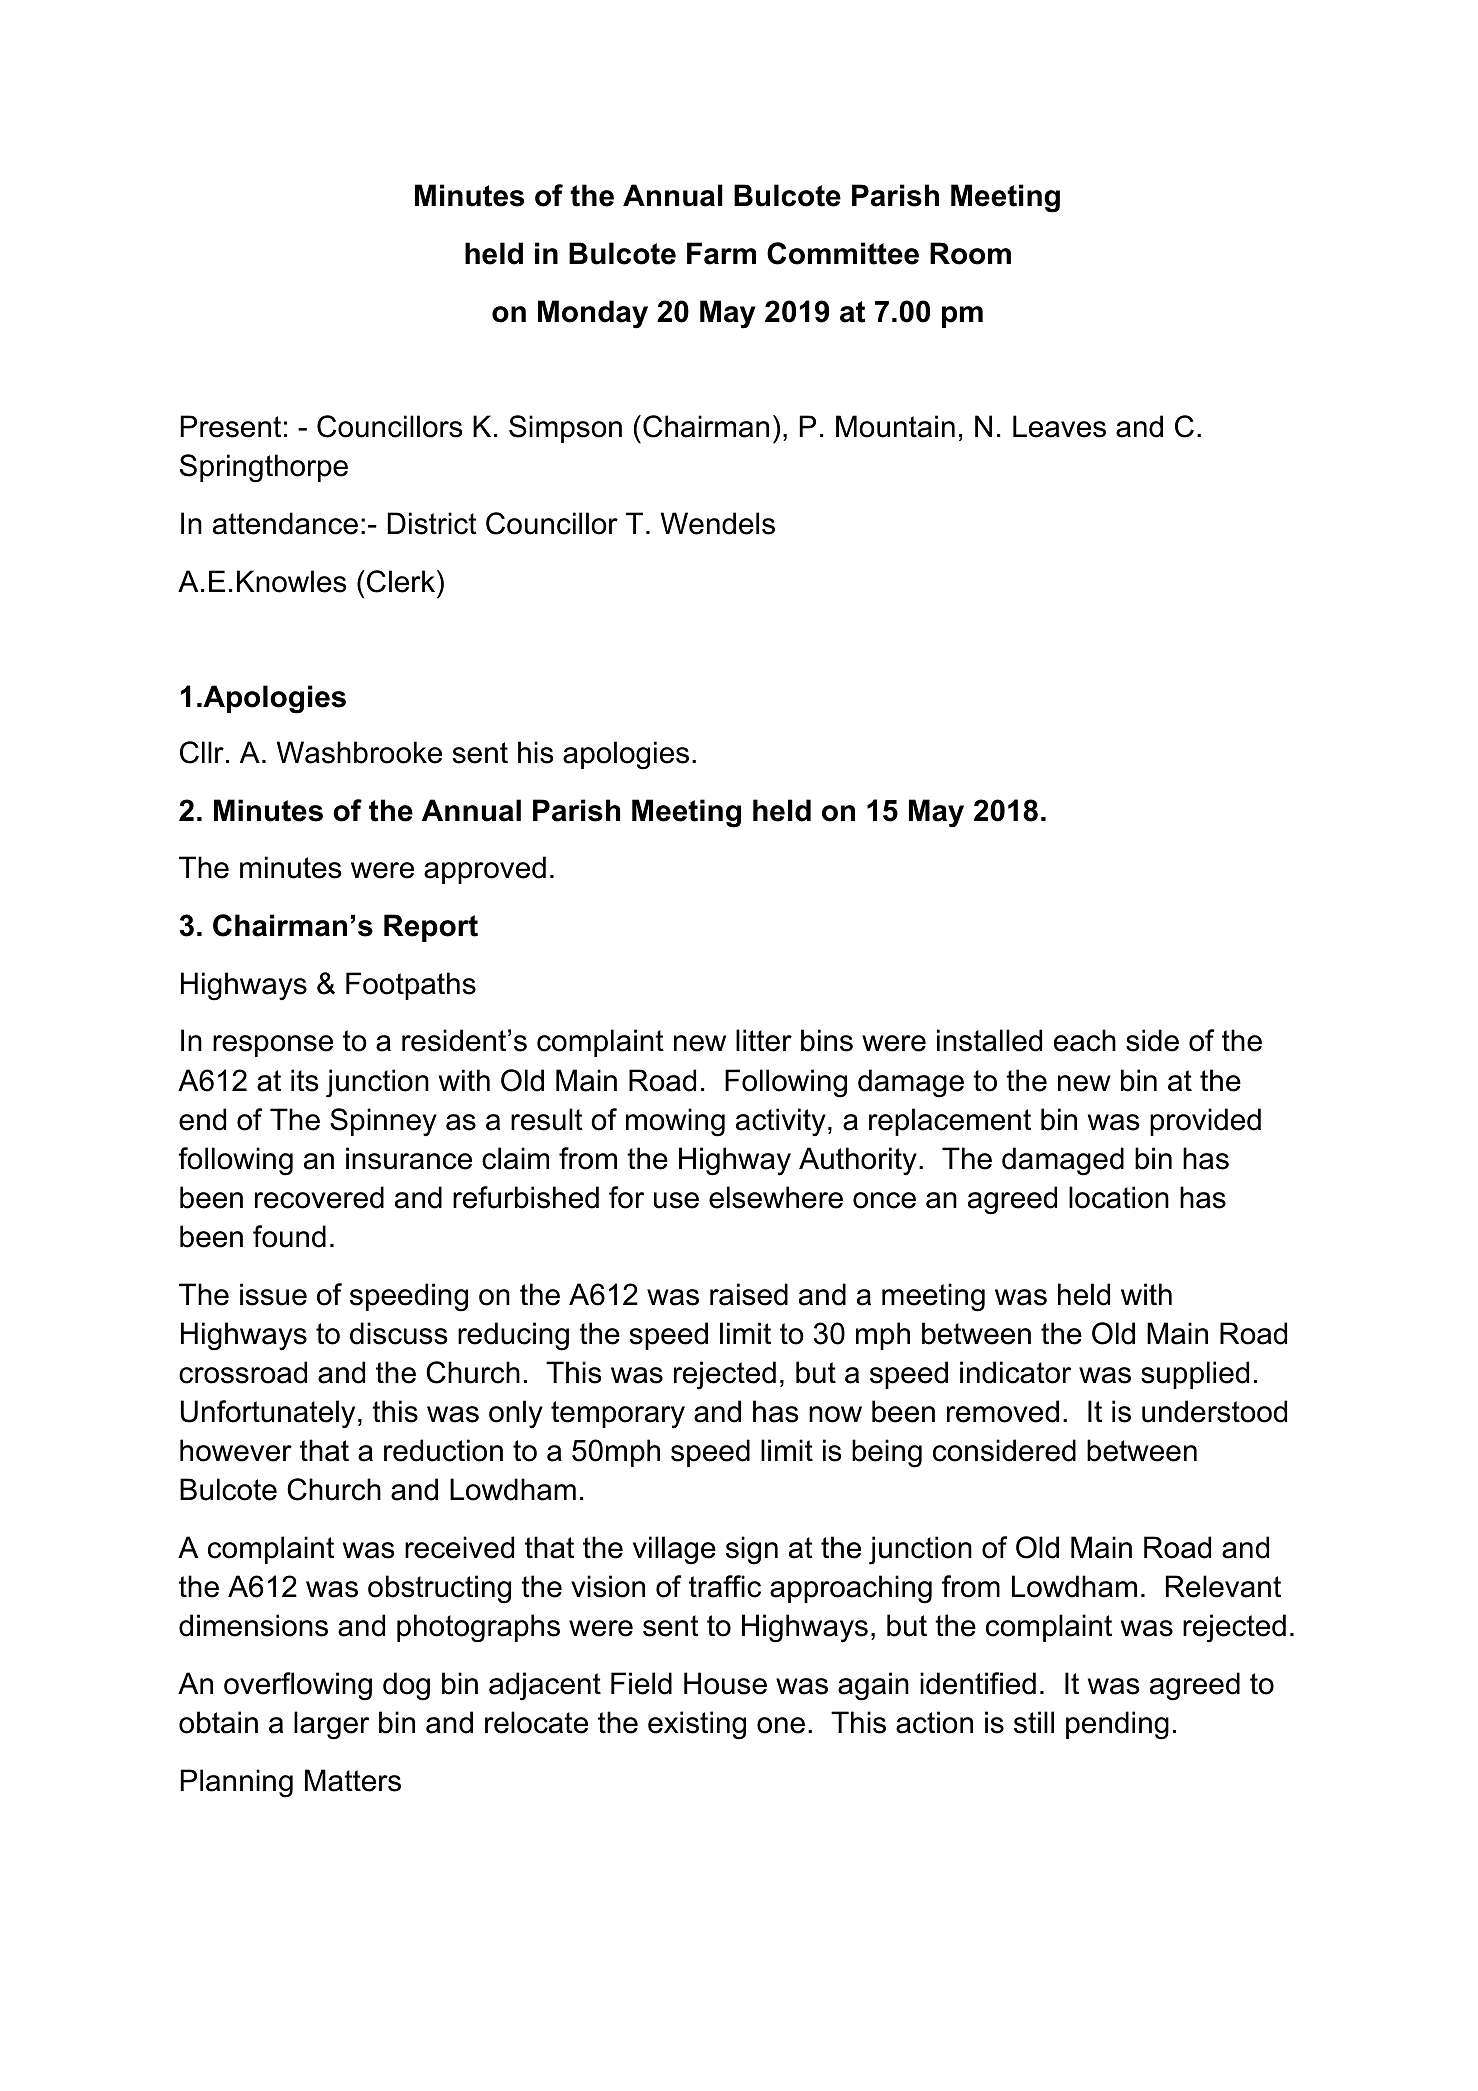 The image size is (1478, 2091). Describe the element at coordinates (970, 253) in the screenshot. I see `Room` at that location.
